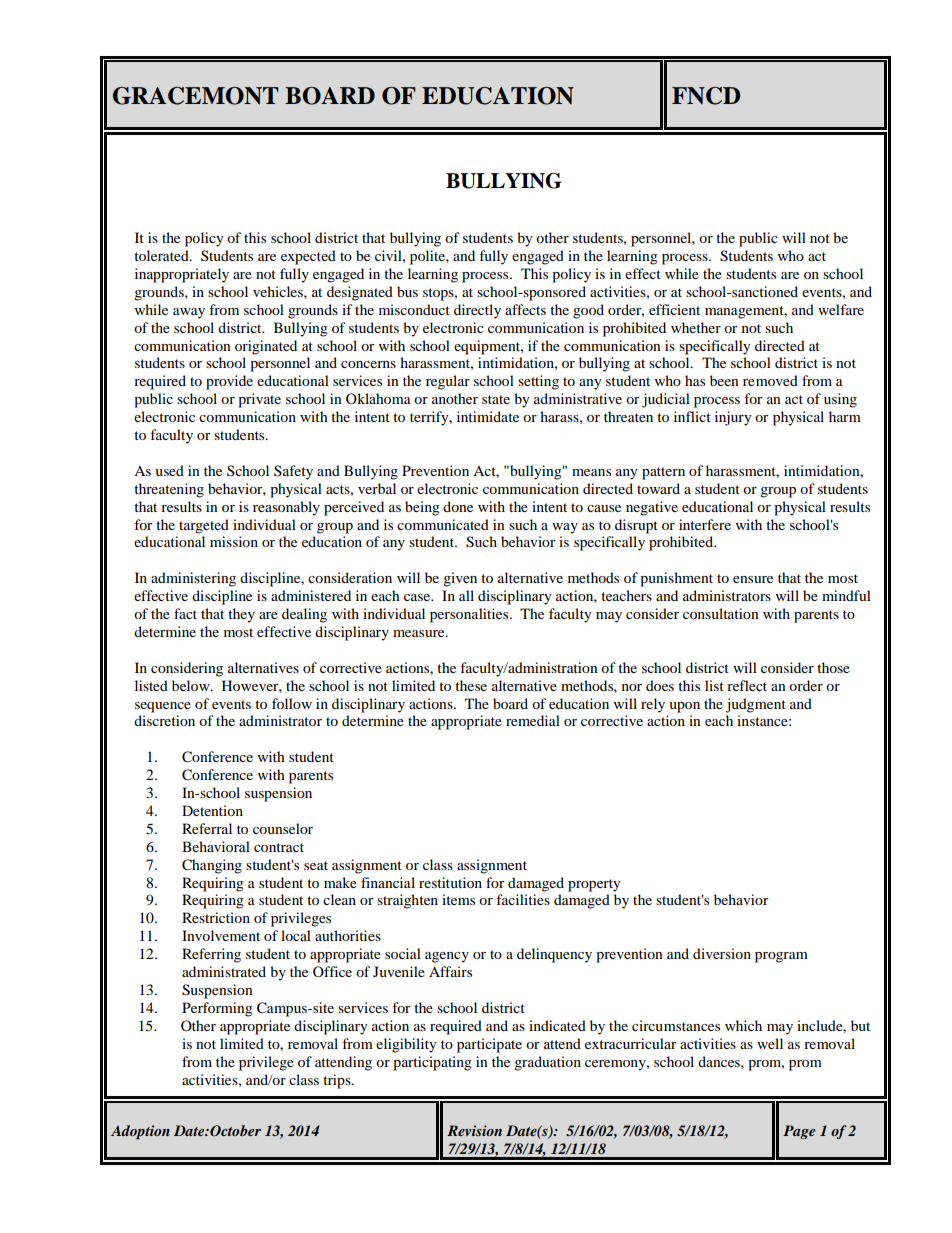  Describe the element at coordinates (841, 309) in the image. I see `welfare` at that location.
